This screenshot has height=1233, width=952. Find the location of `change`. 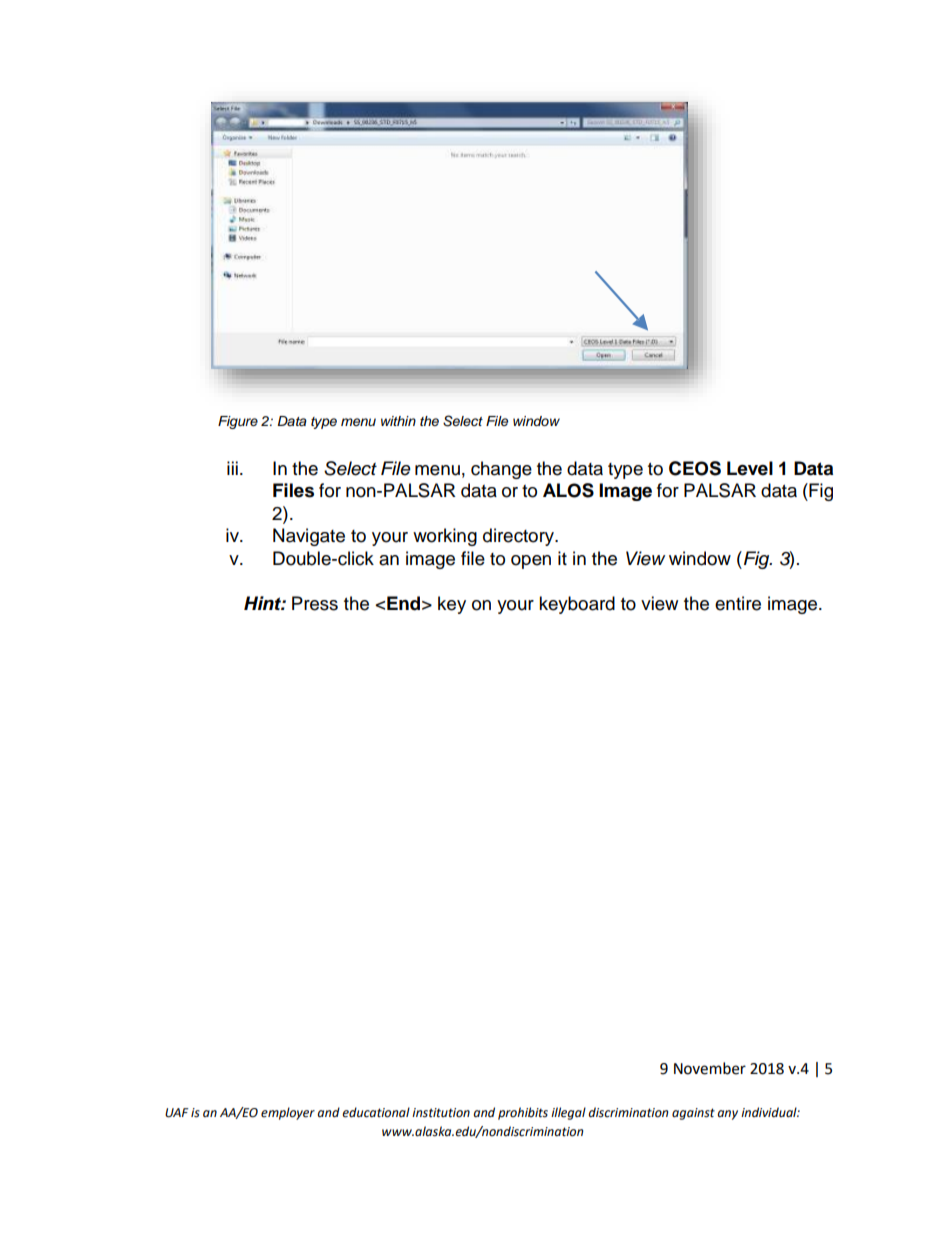

change is located at coordinates (501, 470).
